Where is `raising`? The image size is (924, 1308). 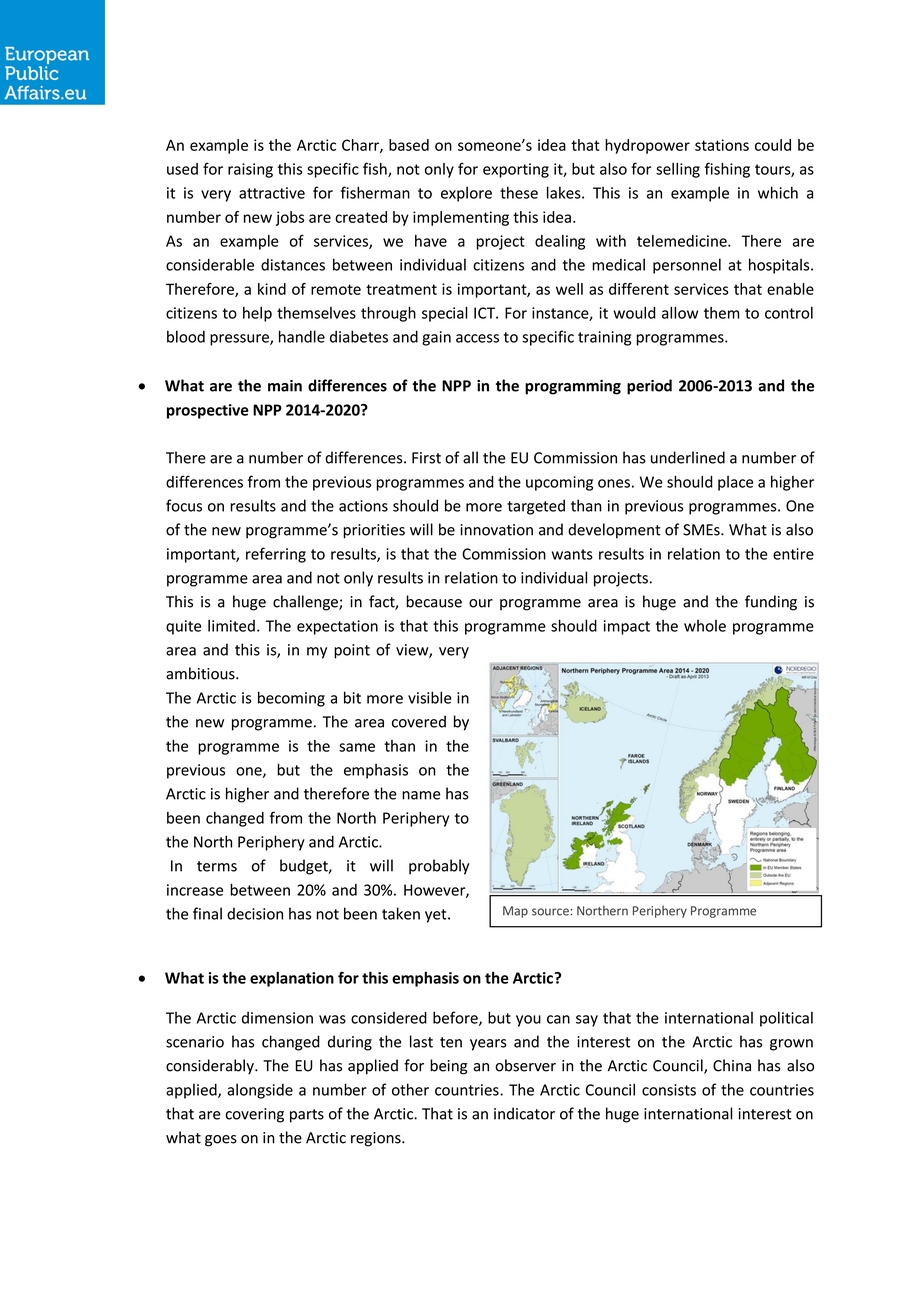 raising is located at coordinates (250, 170).
